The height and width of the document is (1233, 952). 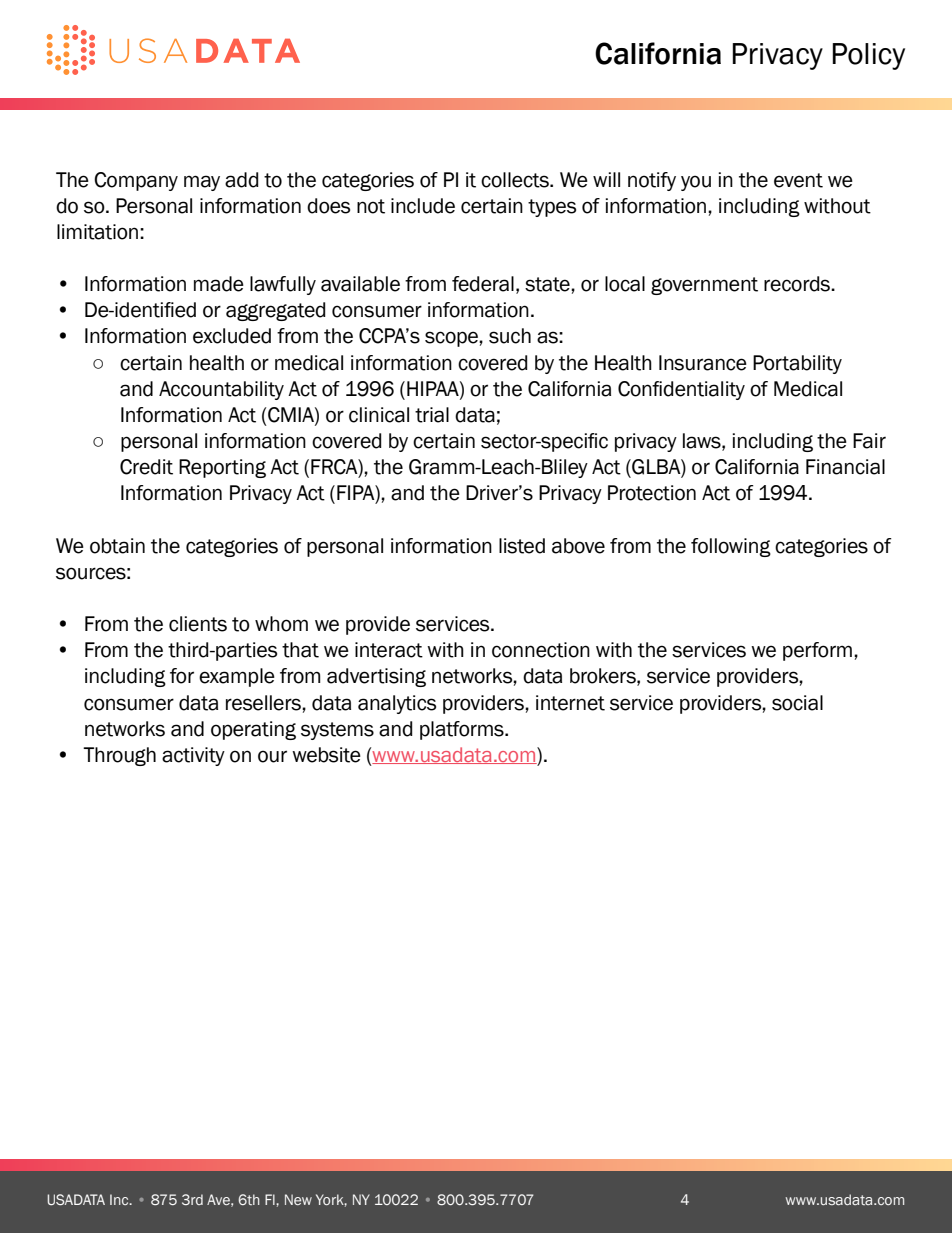 I want to click on social, so click(x=797, y=703).
